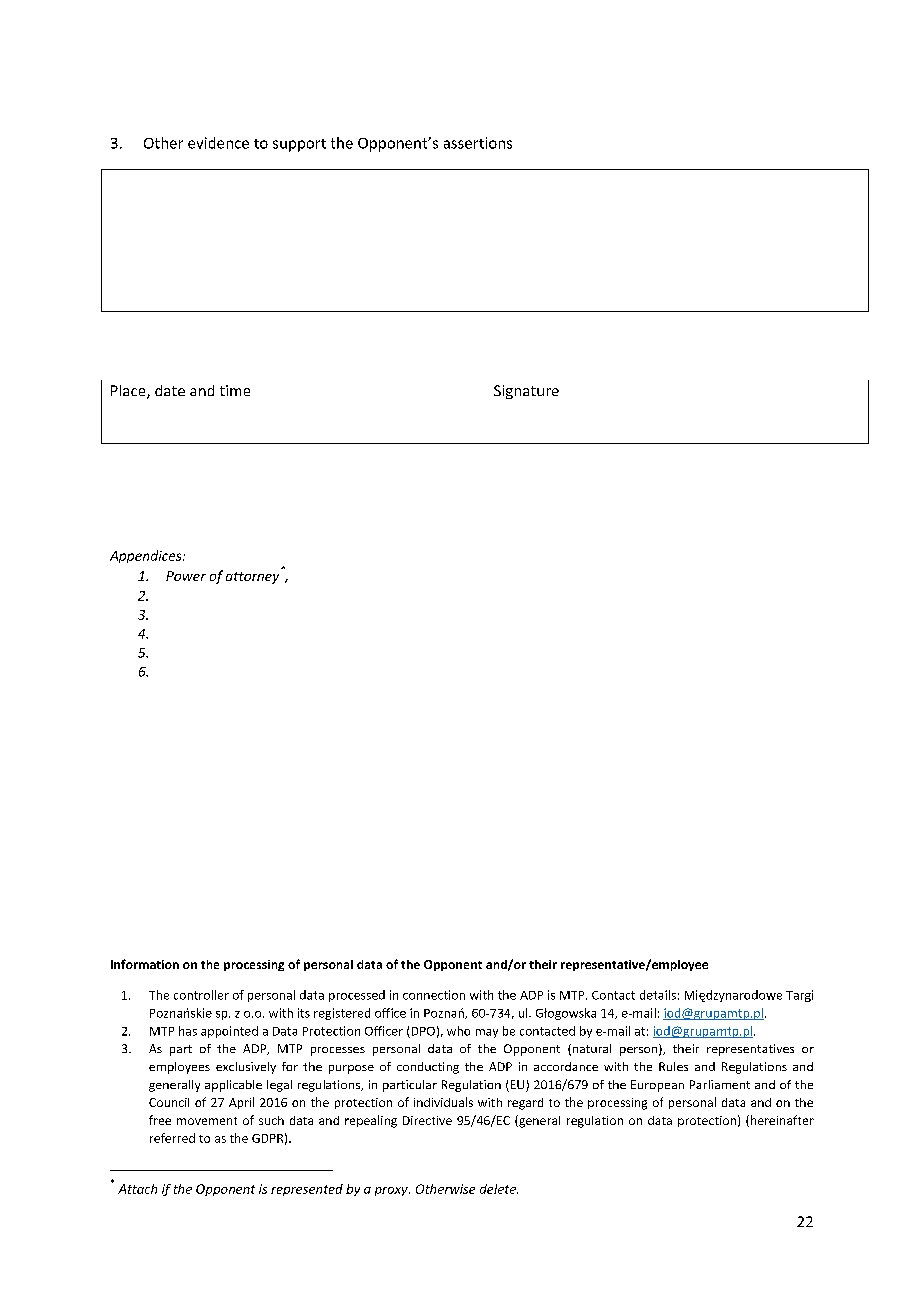  Describe the element at coordinates (526, 392) in the screenshot. I see `Signature` at that location.
